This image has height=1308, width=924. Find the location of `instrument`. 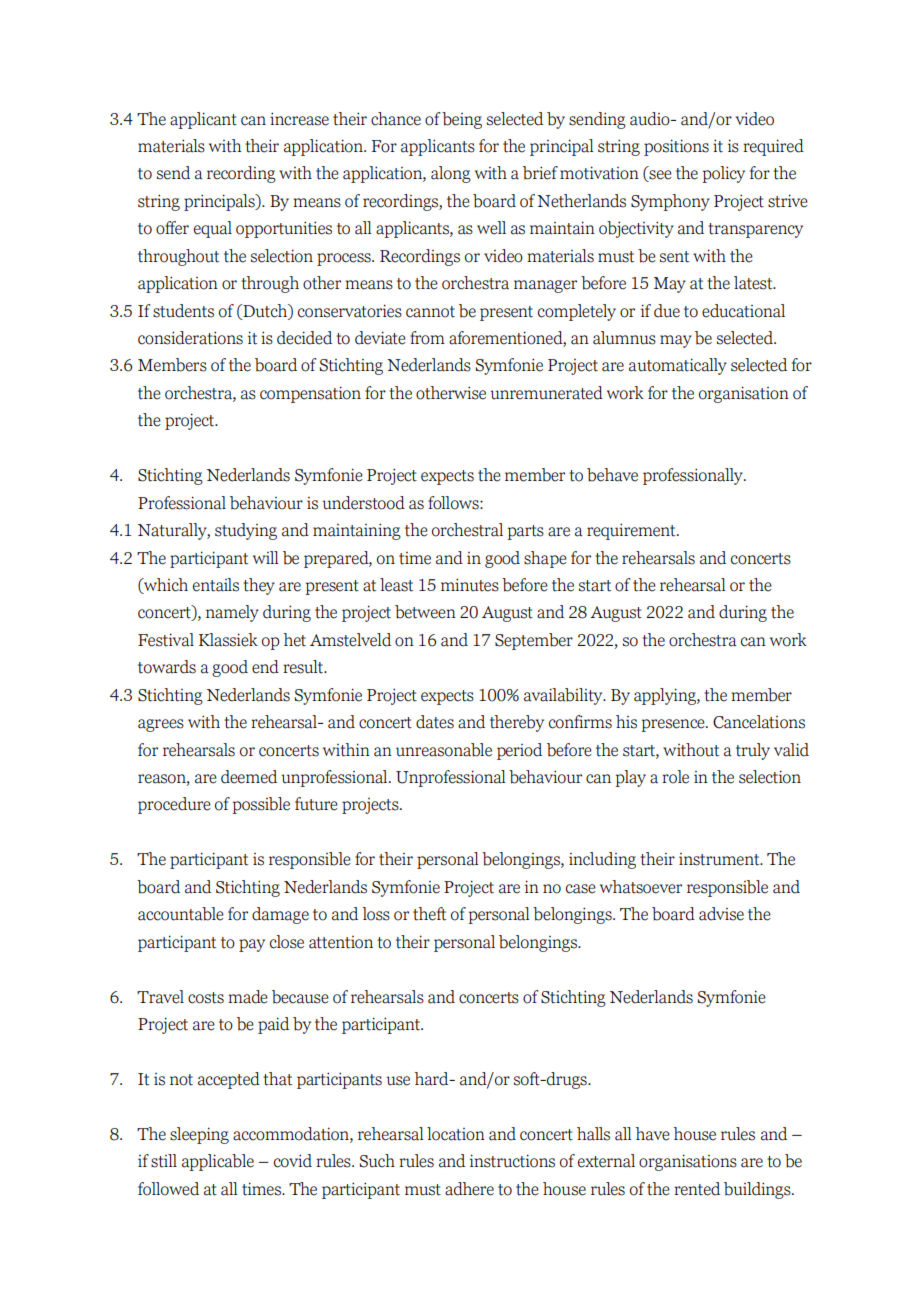

instrument is located at coordinates (720, 859).
